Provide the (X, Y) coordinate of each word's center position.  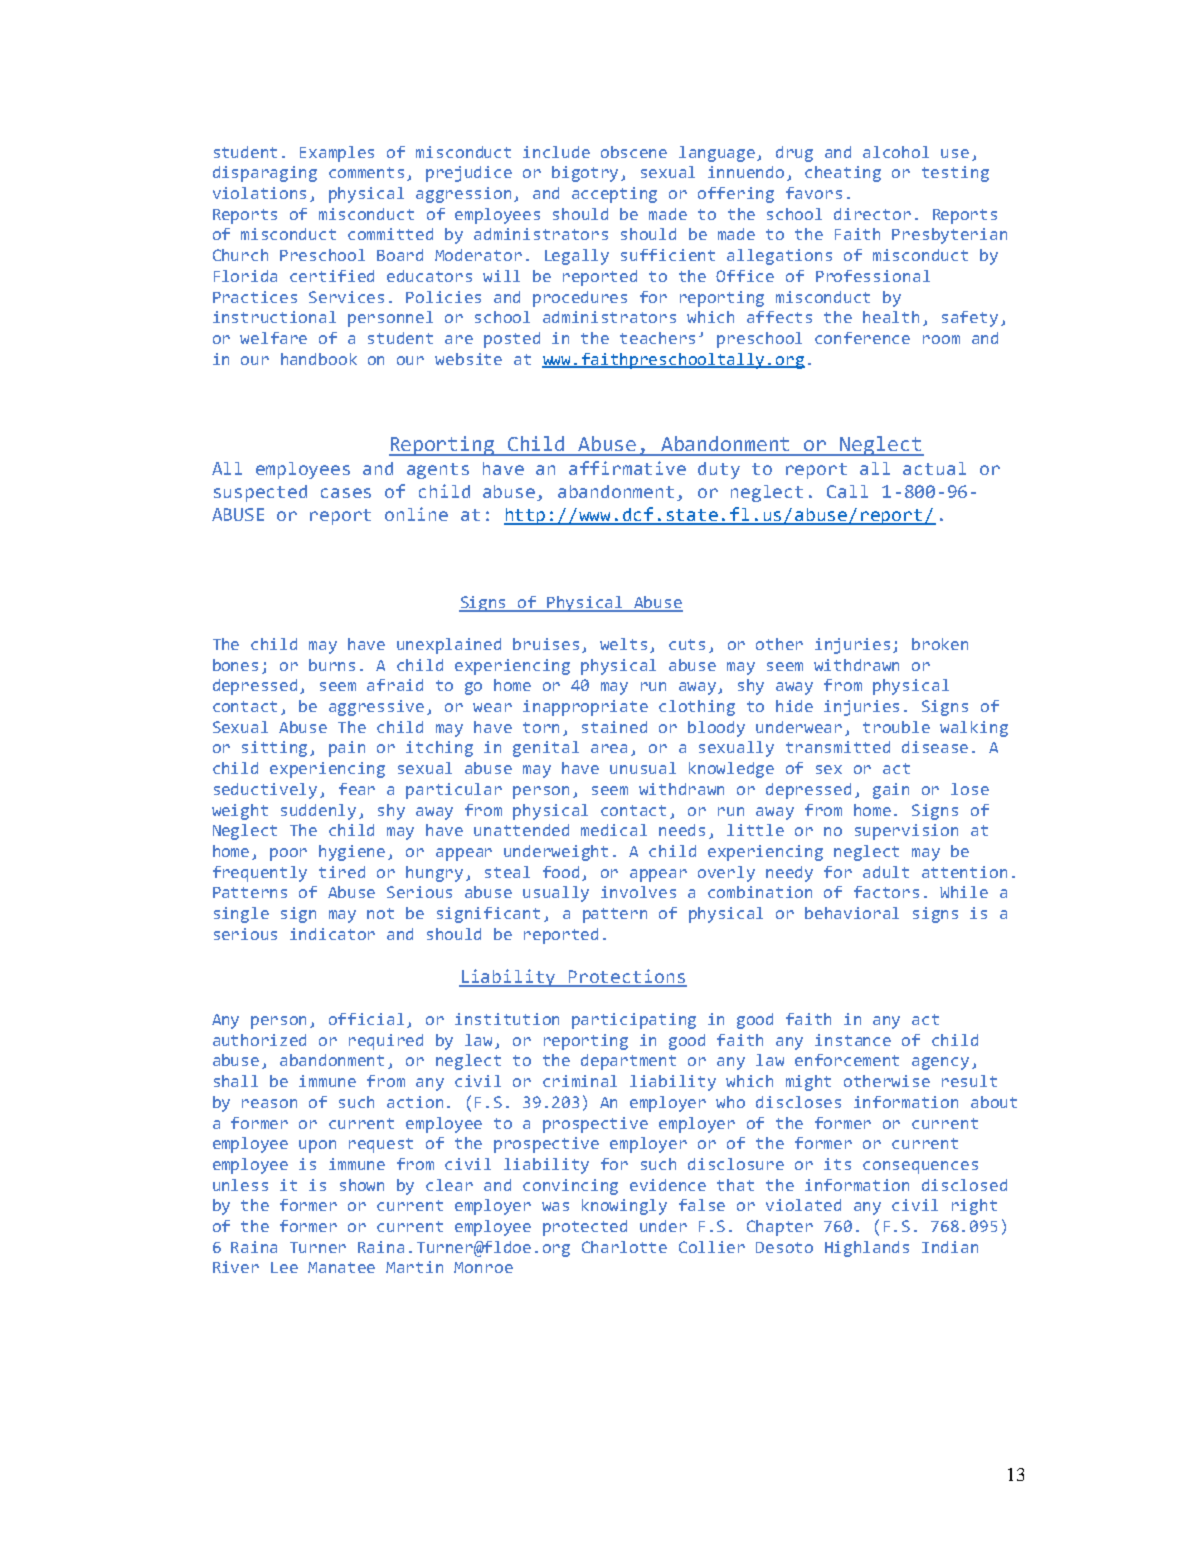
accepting (614, 195)
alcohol (896, 152)
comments (366, 172)
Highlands (867, 1249)
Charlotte (624, 1247)
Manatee (341, 1267)
